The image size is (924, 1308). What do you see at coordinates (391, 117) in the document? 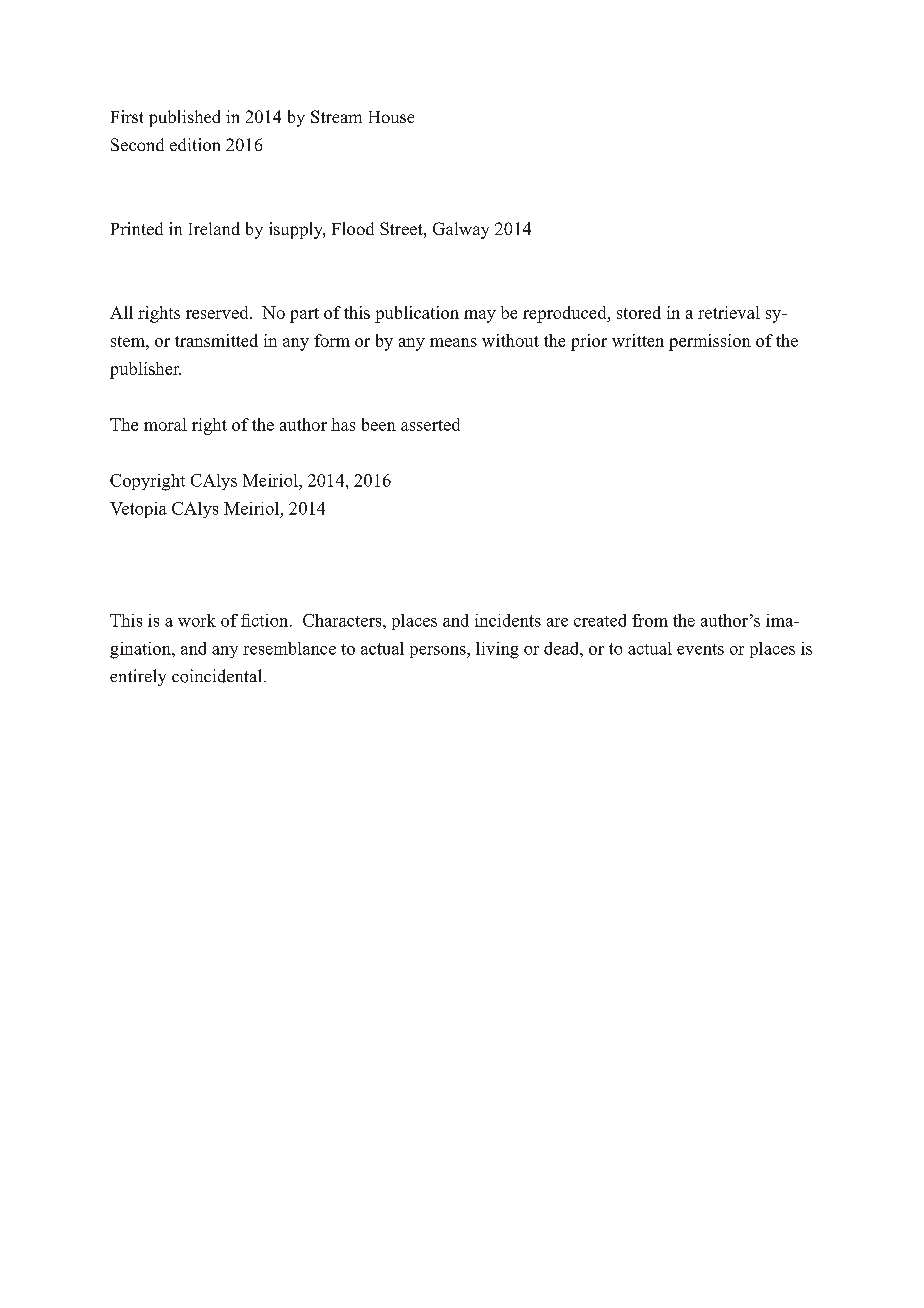
I see `House` at bounding box center [391, 117].
